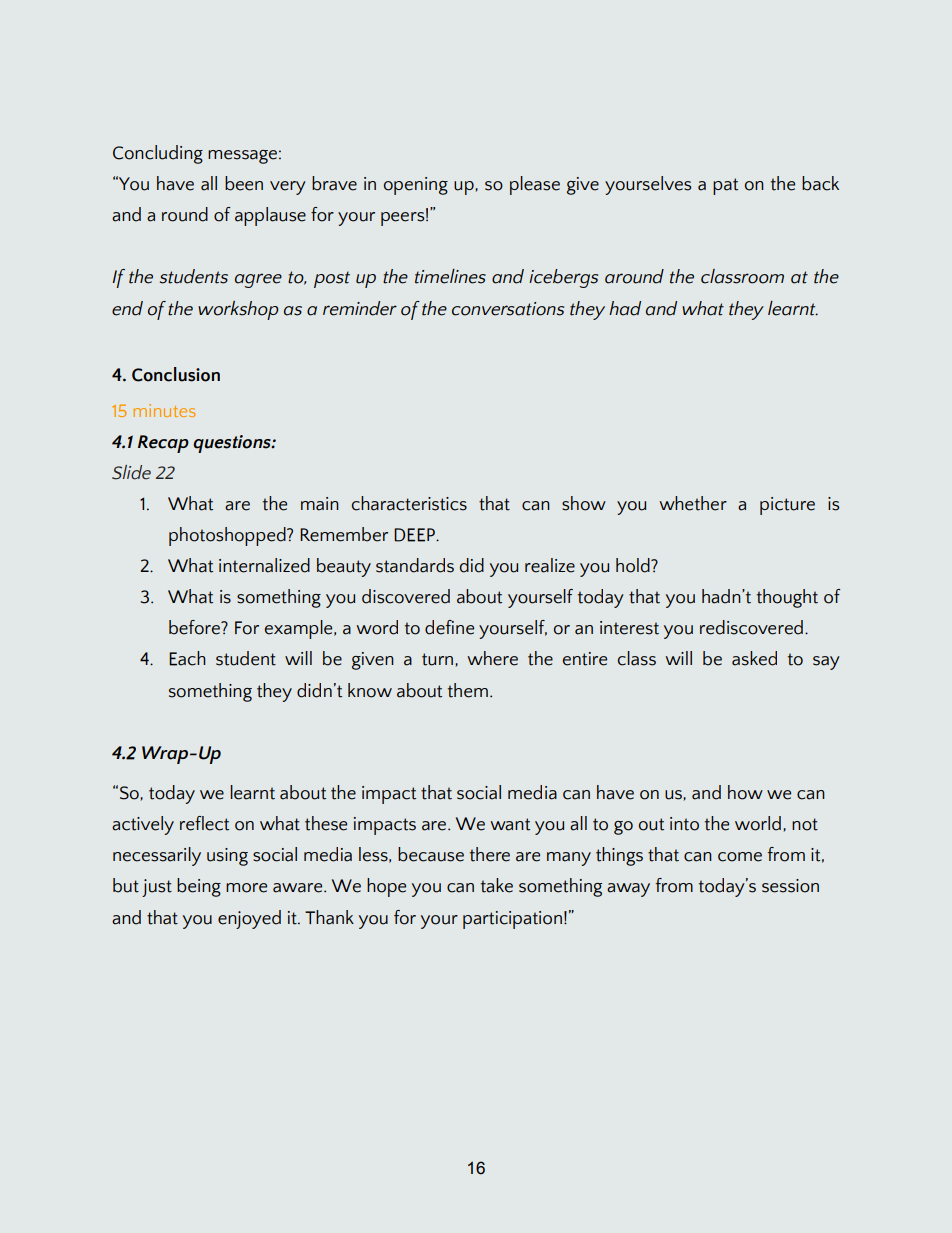  What do you see at coordinates (415, 535) in the image?
I see `DEEP` at bounding box center [415, 535].
